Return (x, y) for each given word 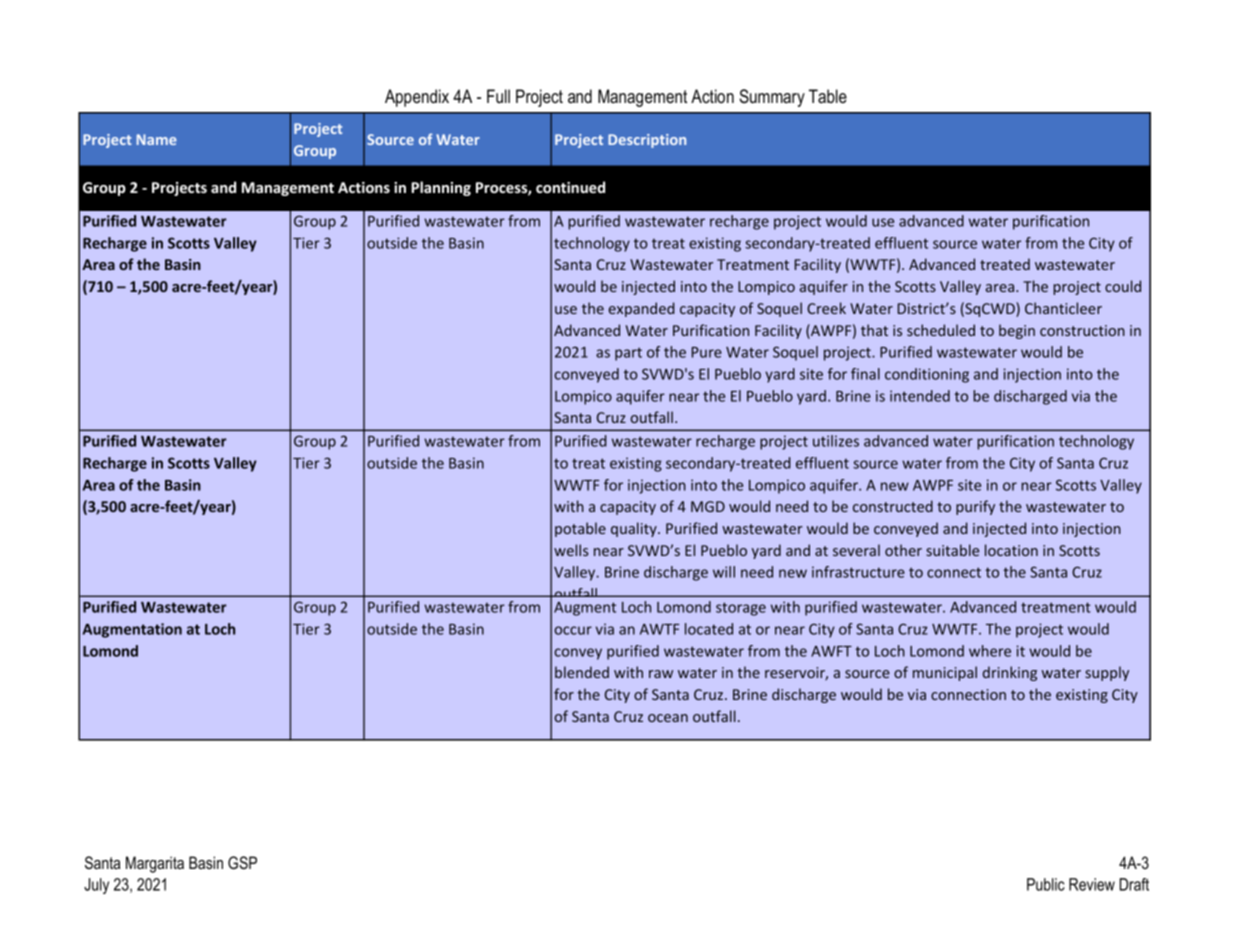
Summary (772, 98)
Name (157, 139)
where (990, 651)
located (709, 629)
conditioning (927, 375)
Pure (707, 352)
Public (1046, 884)
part (628, 354)
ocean (668, 718)
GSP (242, 863)
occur (573, 630)
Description (647, 141)
